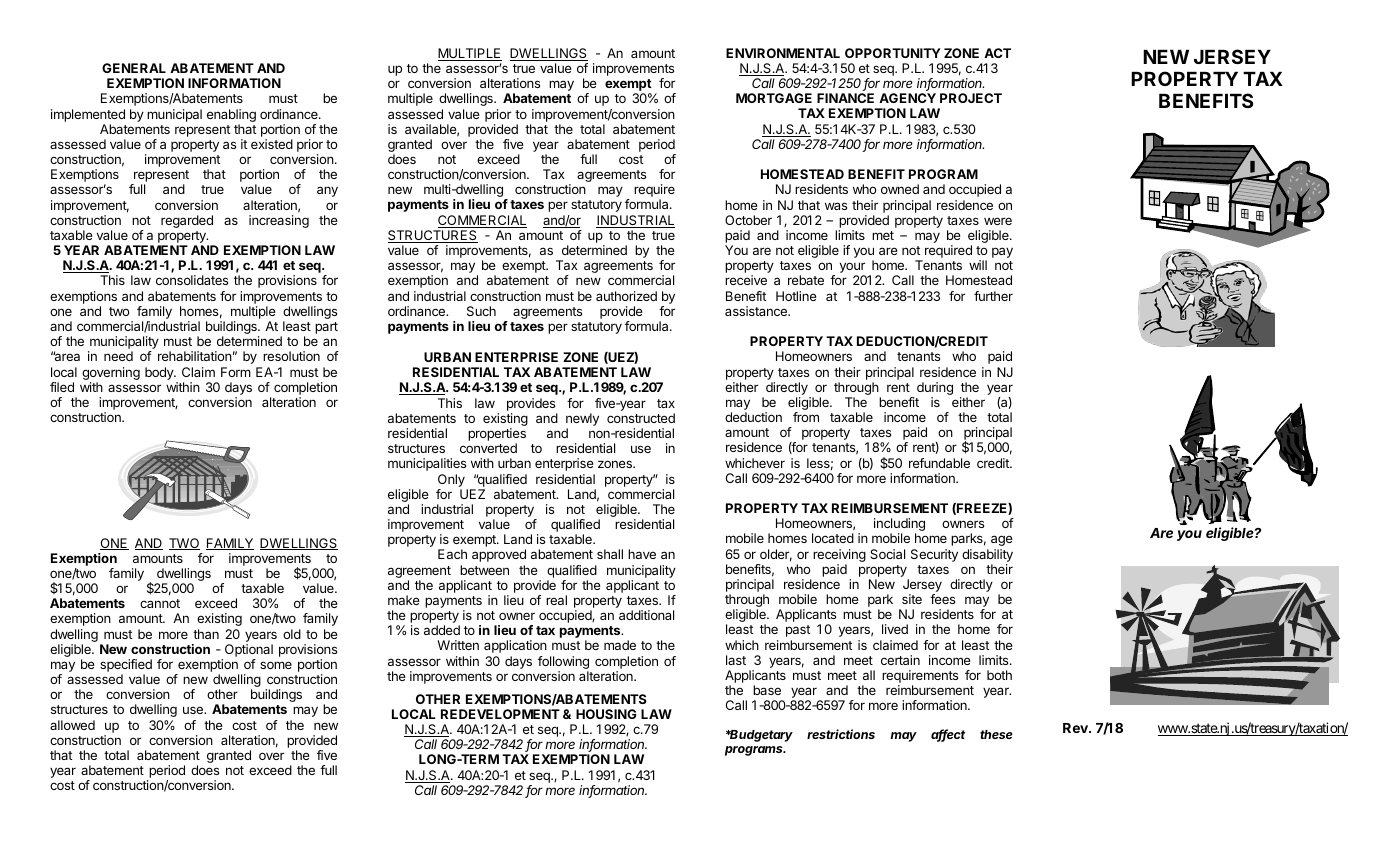 This image has width=1400, height=850. I want to click on consolidates, so click(192, 280).
